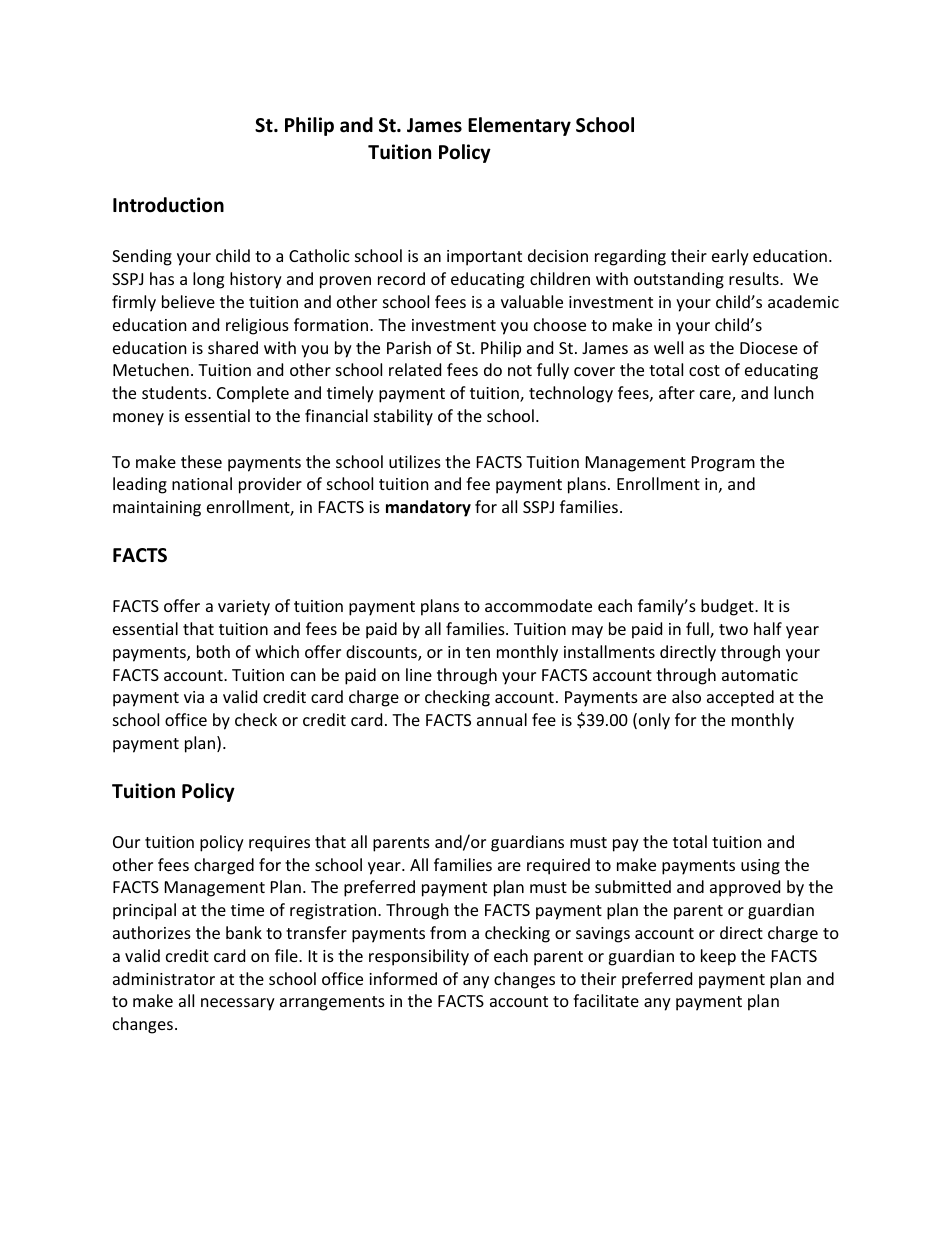 The width and height of the screenshot is (952, 1233). What do you see at coordinates (238, 1004) in the screenshot?
I see `necessary` at bounding box center [238, 1004].
